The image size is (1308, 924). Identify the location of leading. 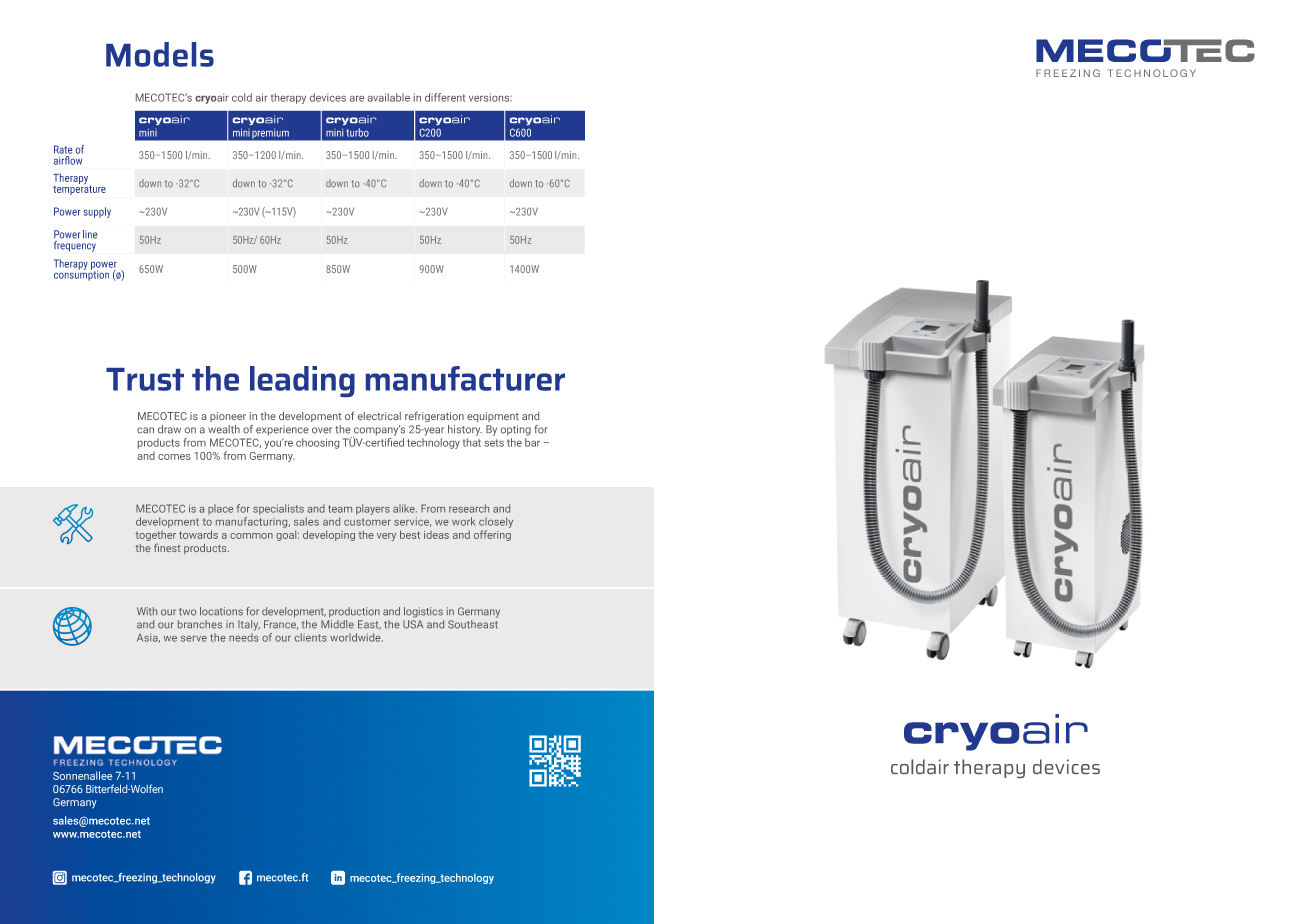
(302, 381).
